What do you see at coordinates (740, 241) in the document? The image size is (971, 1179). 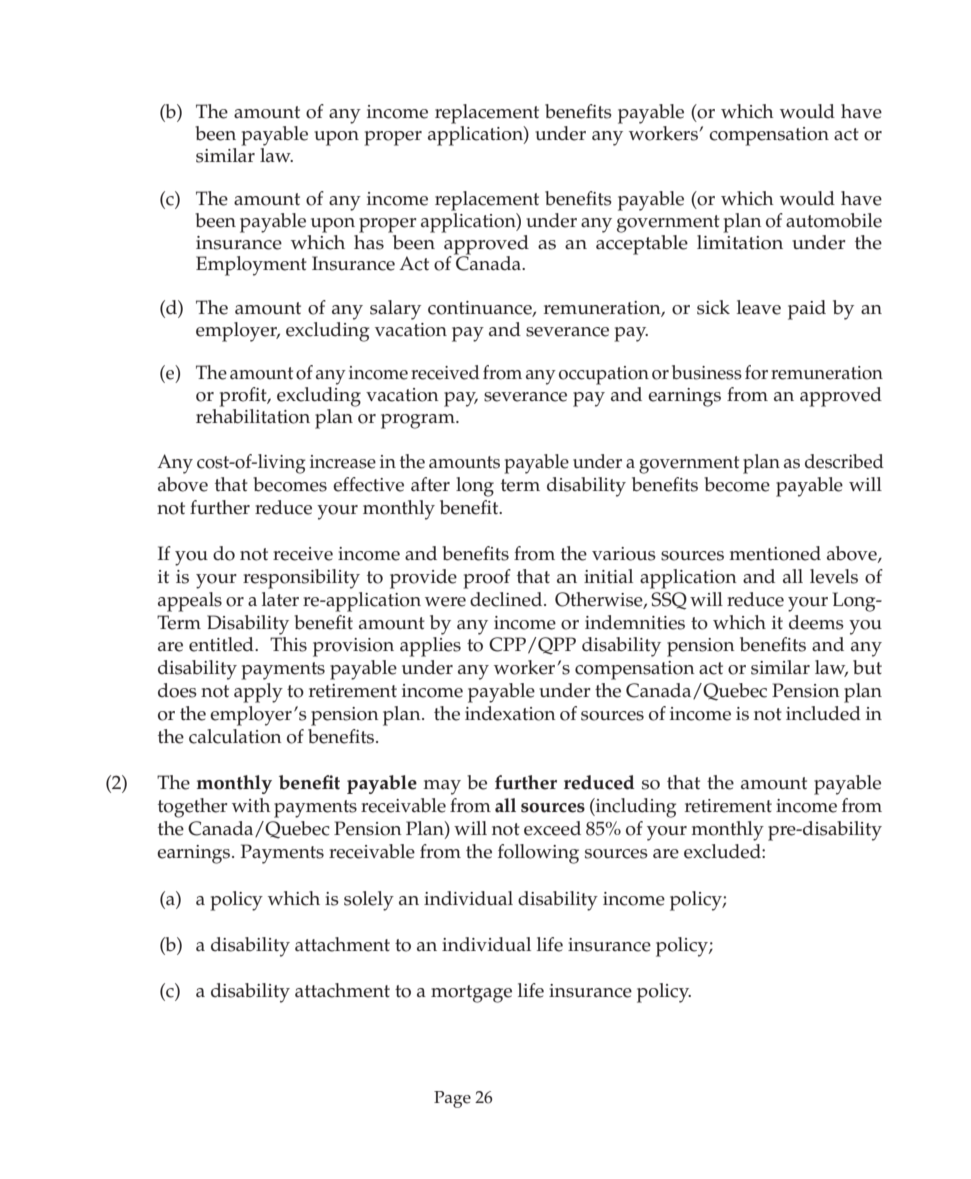 I see `limitation` at bounding box center [740, 241].
